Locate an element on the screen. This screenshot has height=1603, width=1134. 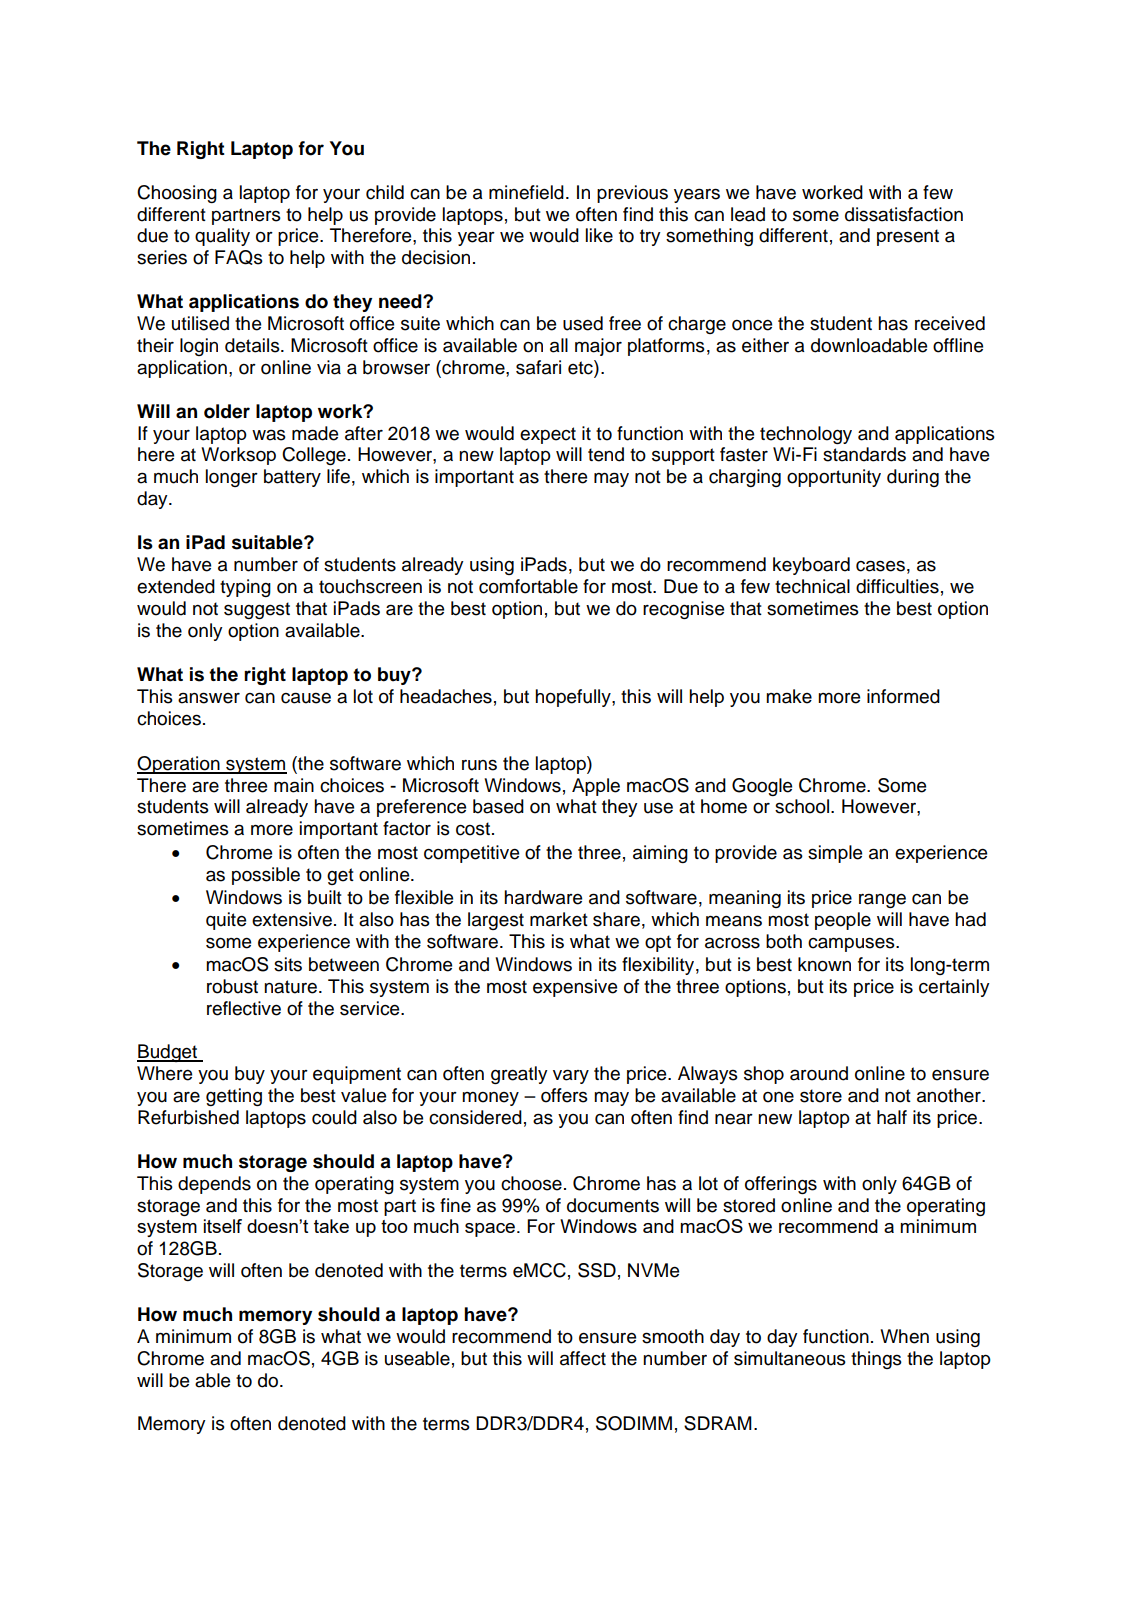
itself is located at coordinates (223, 1226).
